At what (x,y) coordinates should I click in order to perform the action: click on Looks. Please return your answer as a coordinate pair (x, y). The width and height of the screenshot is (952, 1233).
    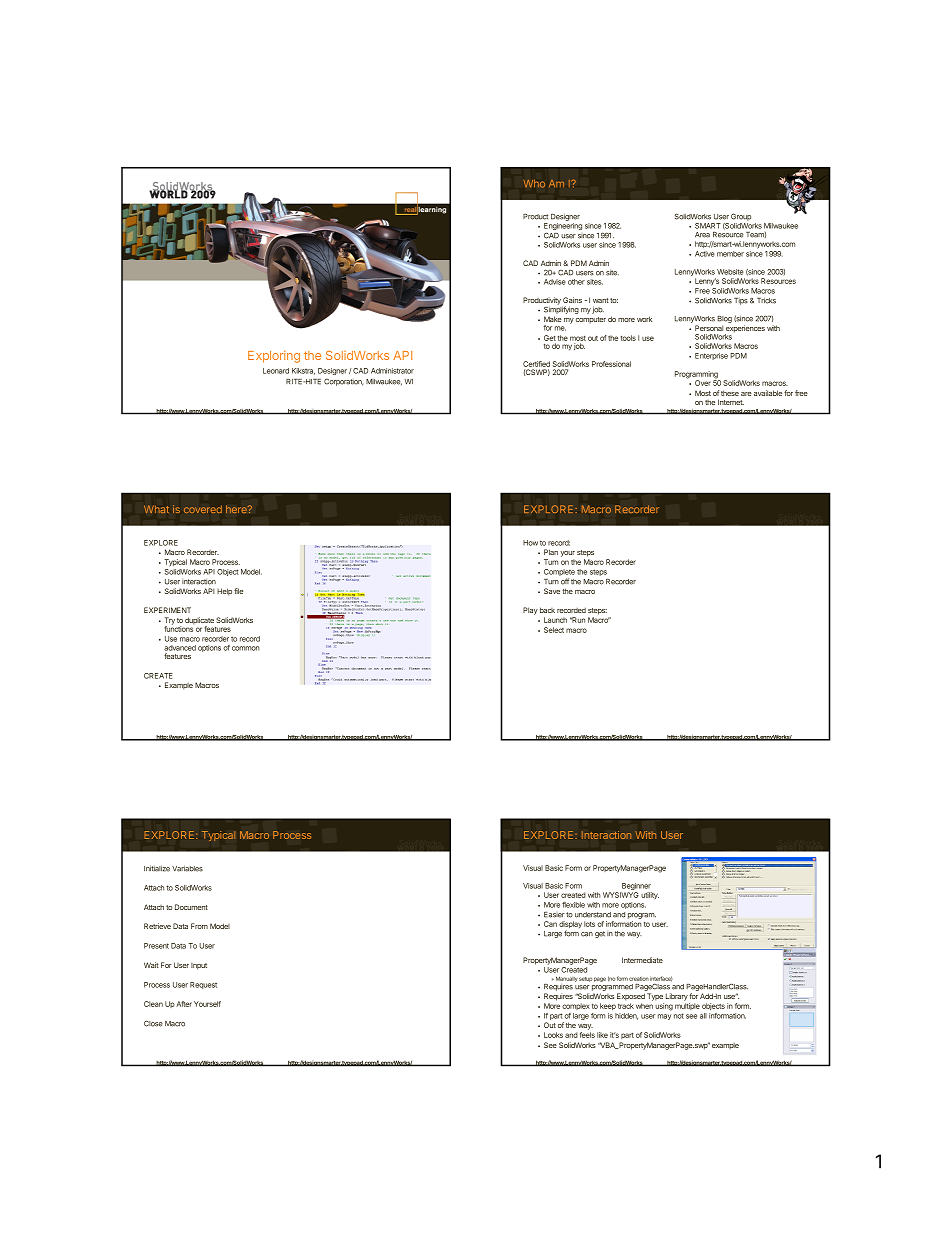
    Looking at the image, I should click on (553, 1035).
